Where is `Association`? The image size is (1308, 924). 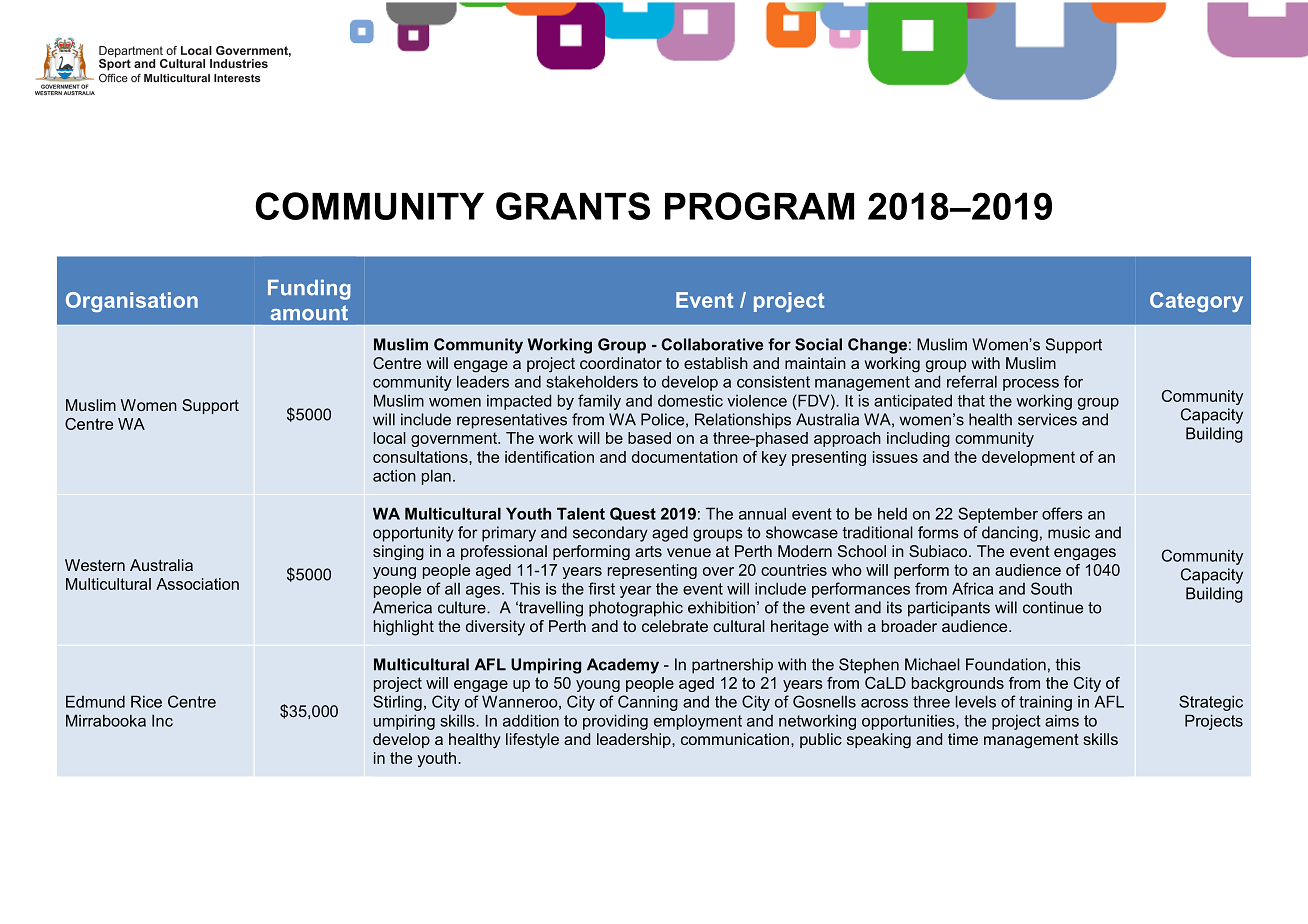 Association is located at coordinates (197, 584).
